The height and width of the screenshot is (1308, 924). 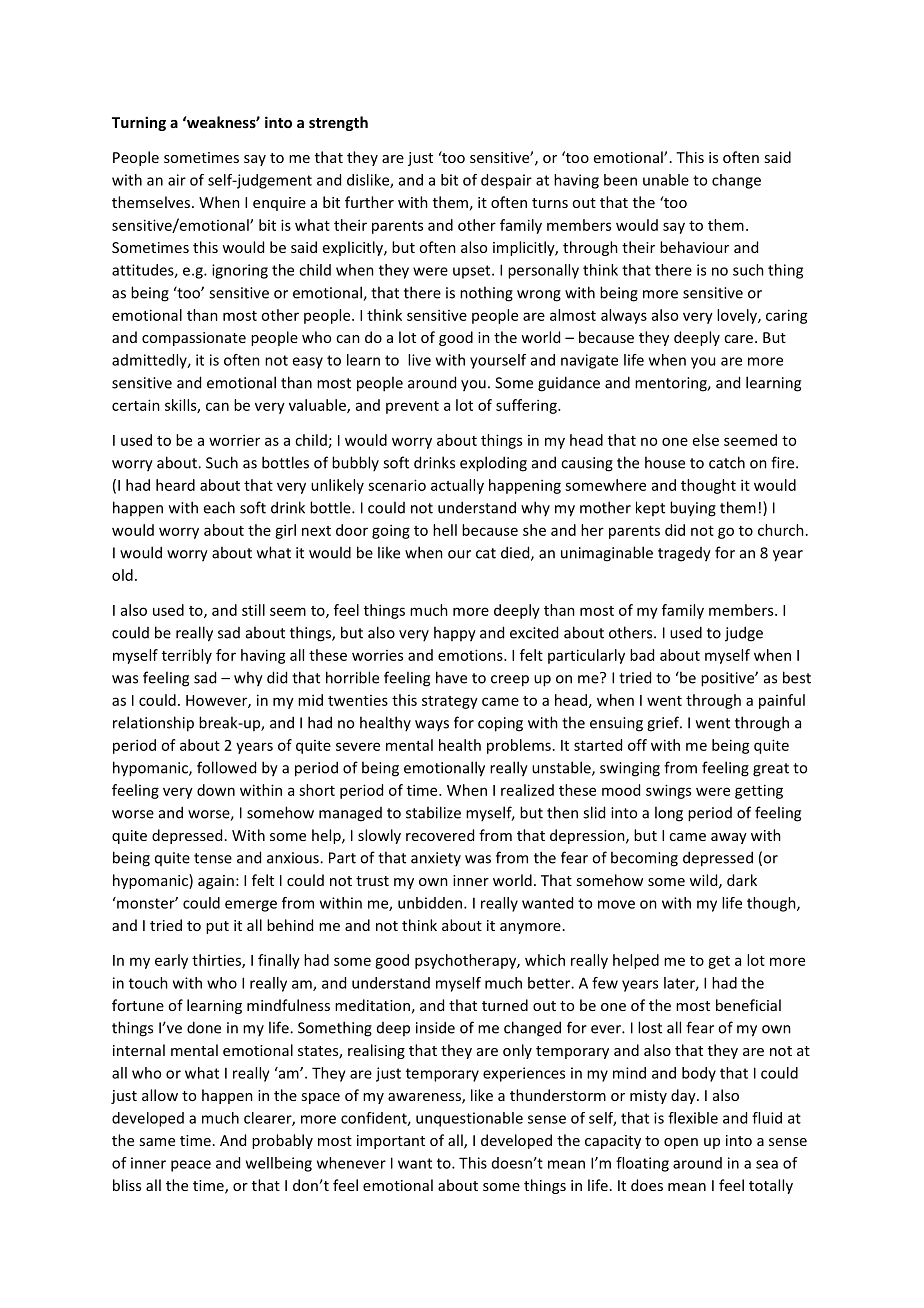 What do you see at coordinates (506, 181) in the screenshot?
I see `despair` at bounding box center [506, 181].
